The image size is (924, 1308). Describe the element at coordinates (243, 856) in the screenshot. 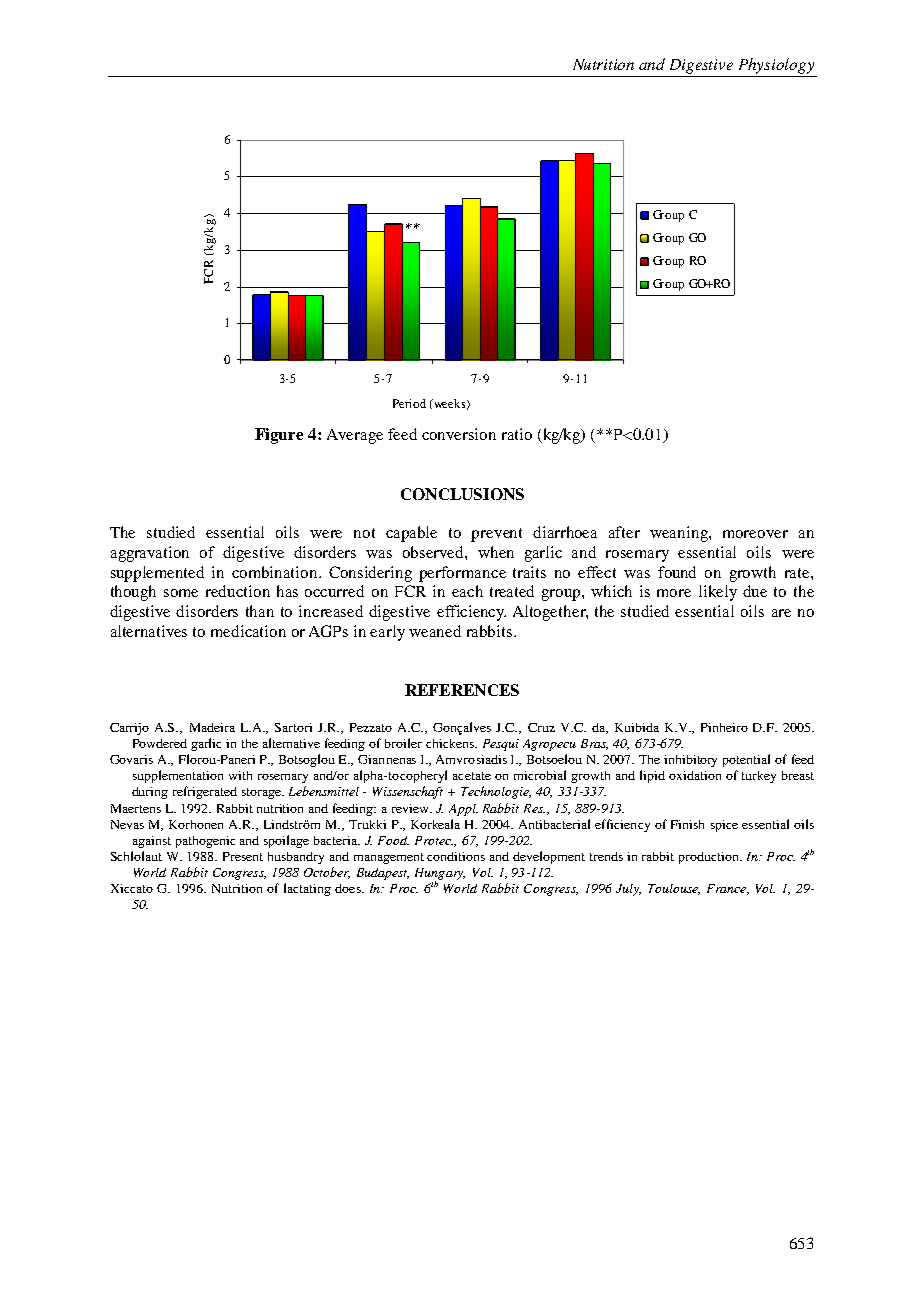

I see `Present` at that location.
